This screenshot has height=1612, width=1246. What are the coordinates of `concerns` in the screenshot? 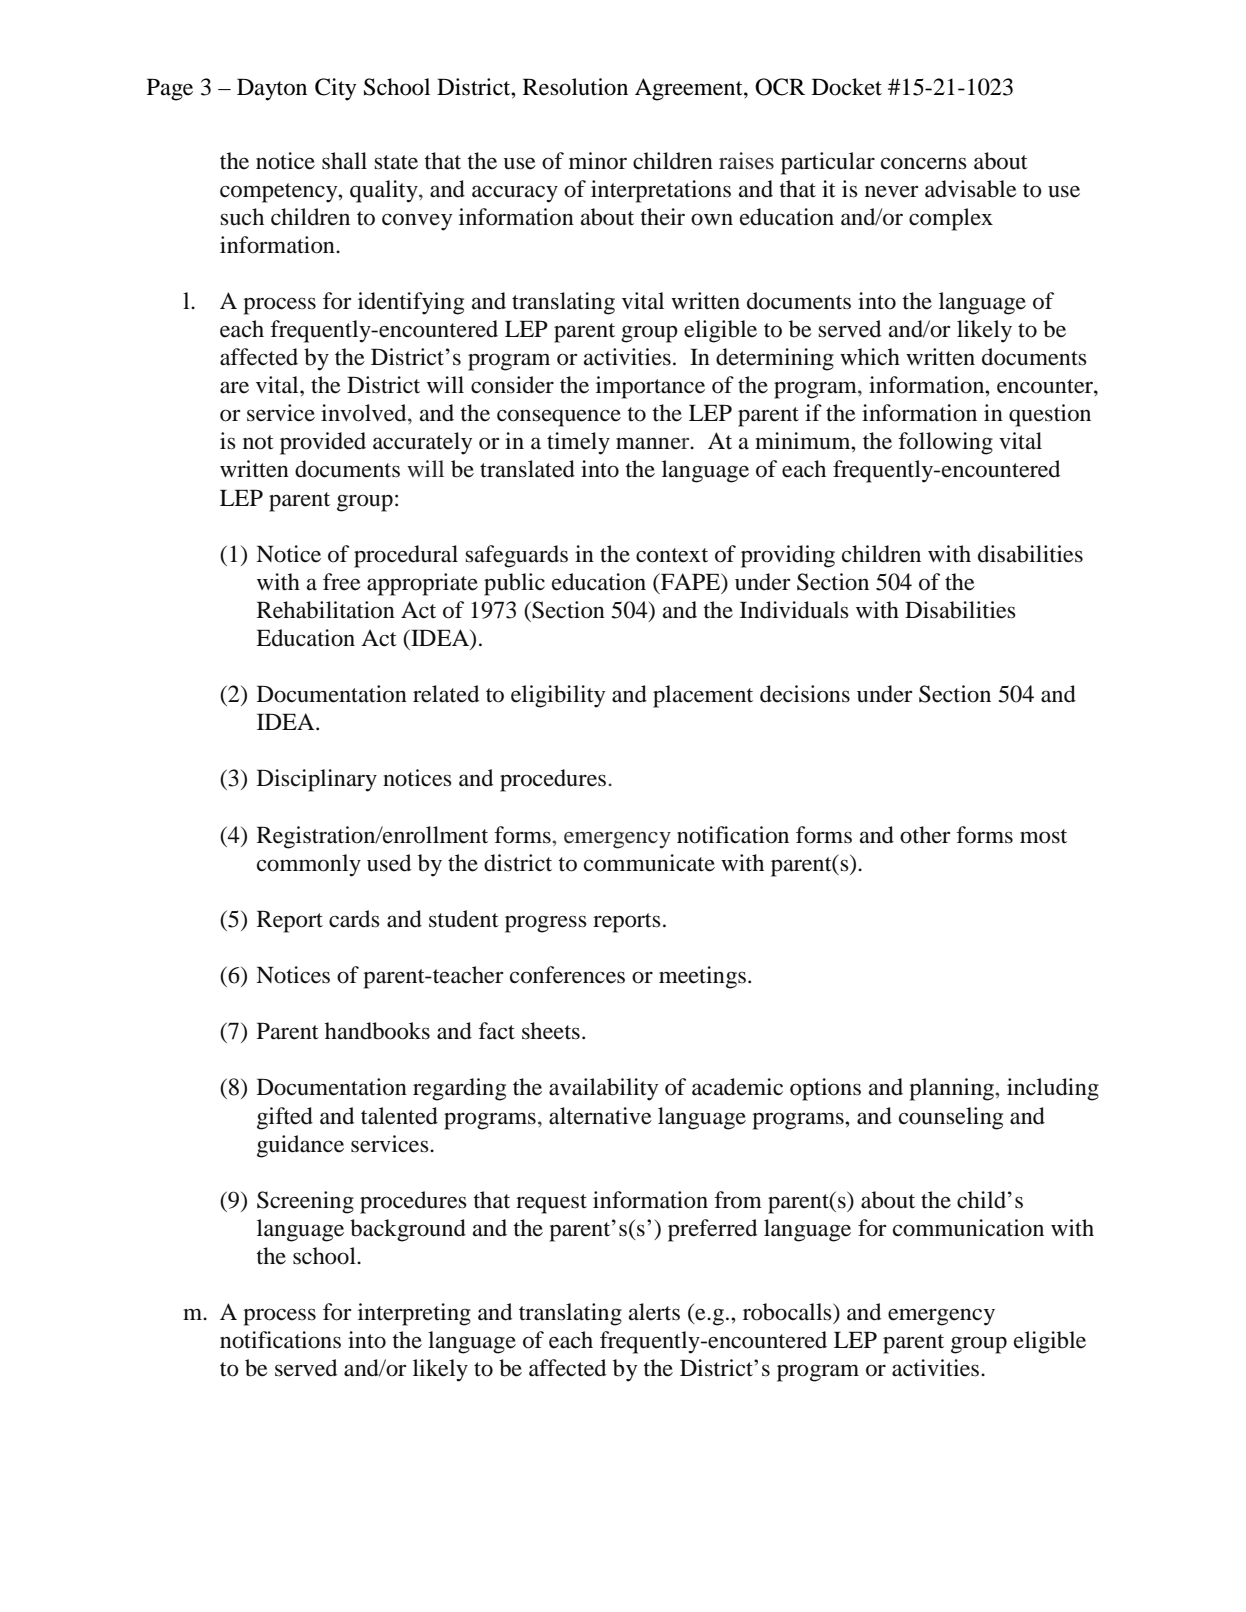 It's located at (924, 163).
